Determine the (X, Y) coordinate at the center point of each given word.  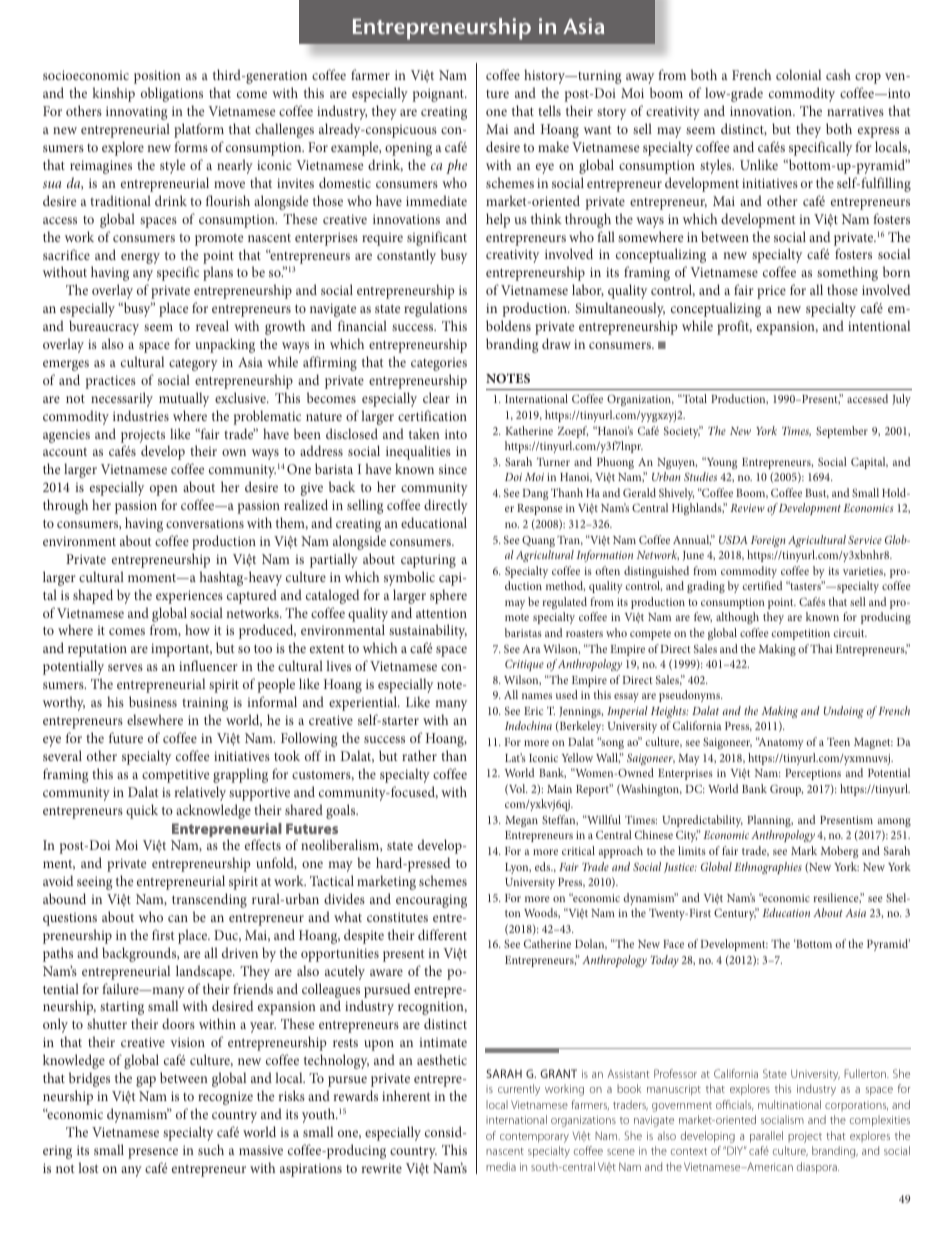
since (453, 469)
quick (142, 811)
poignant (439, 95)
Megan (521, 821)
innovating (136, 113)
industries (141, 415)
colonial (798, 74)
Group (786, 790)
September (842, 432)
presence (153, 1153)
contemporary (534, 1138)
